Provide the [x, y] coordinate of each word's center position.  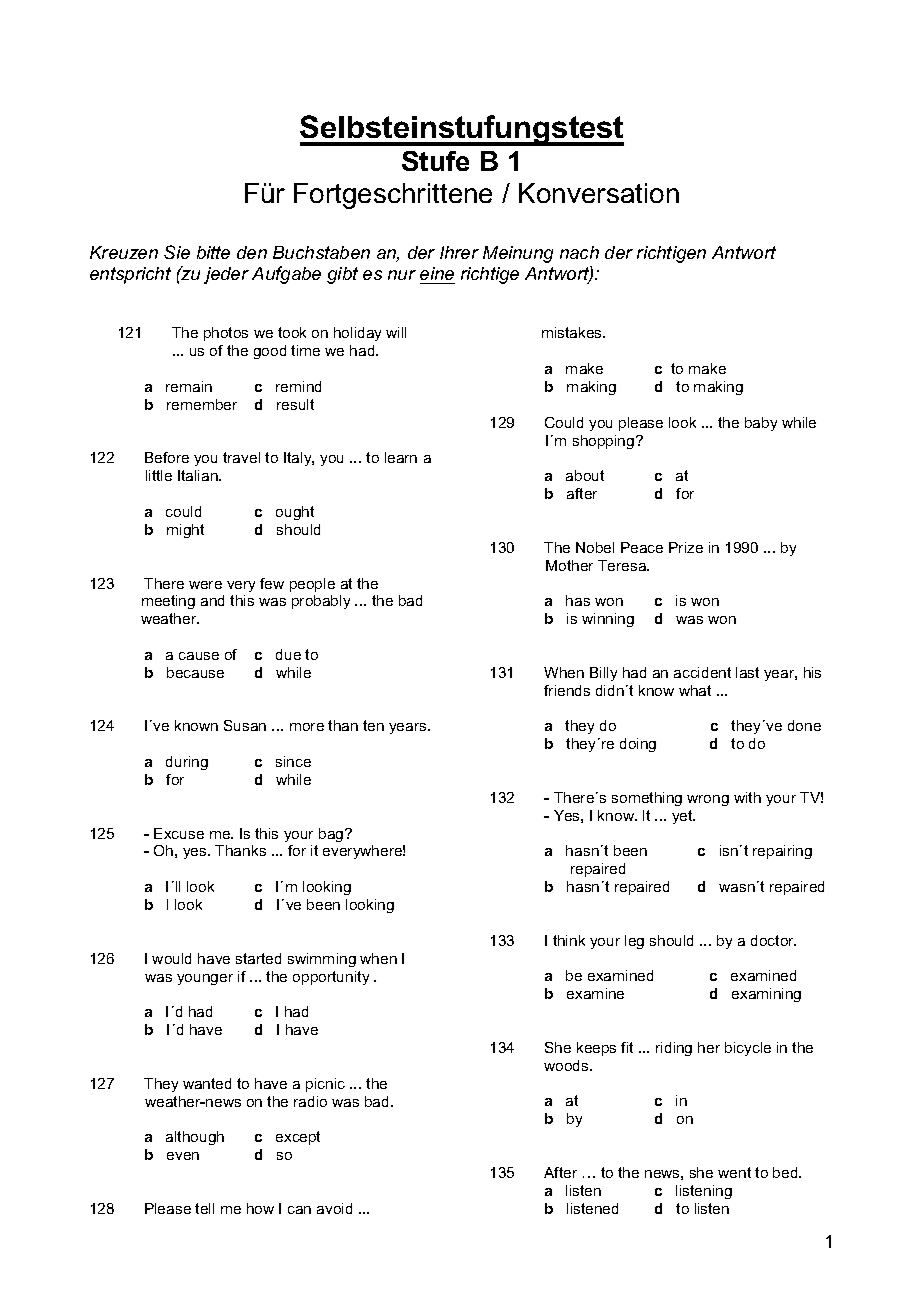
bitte [213, 252]
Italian [199, 475]
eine [437, 273]
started [258, 958]
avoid [334, 1208]
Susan [245, 725]
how [260, 1208]
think [569, 940]
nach [579, 252]
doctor [773, 940]
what [695, 690]
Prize [686, 547]
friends [567, 690]
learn [401, 457]
